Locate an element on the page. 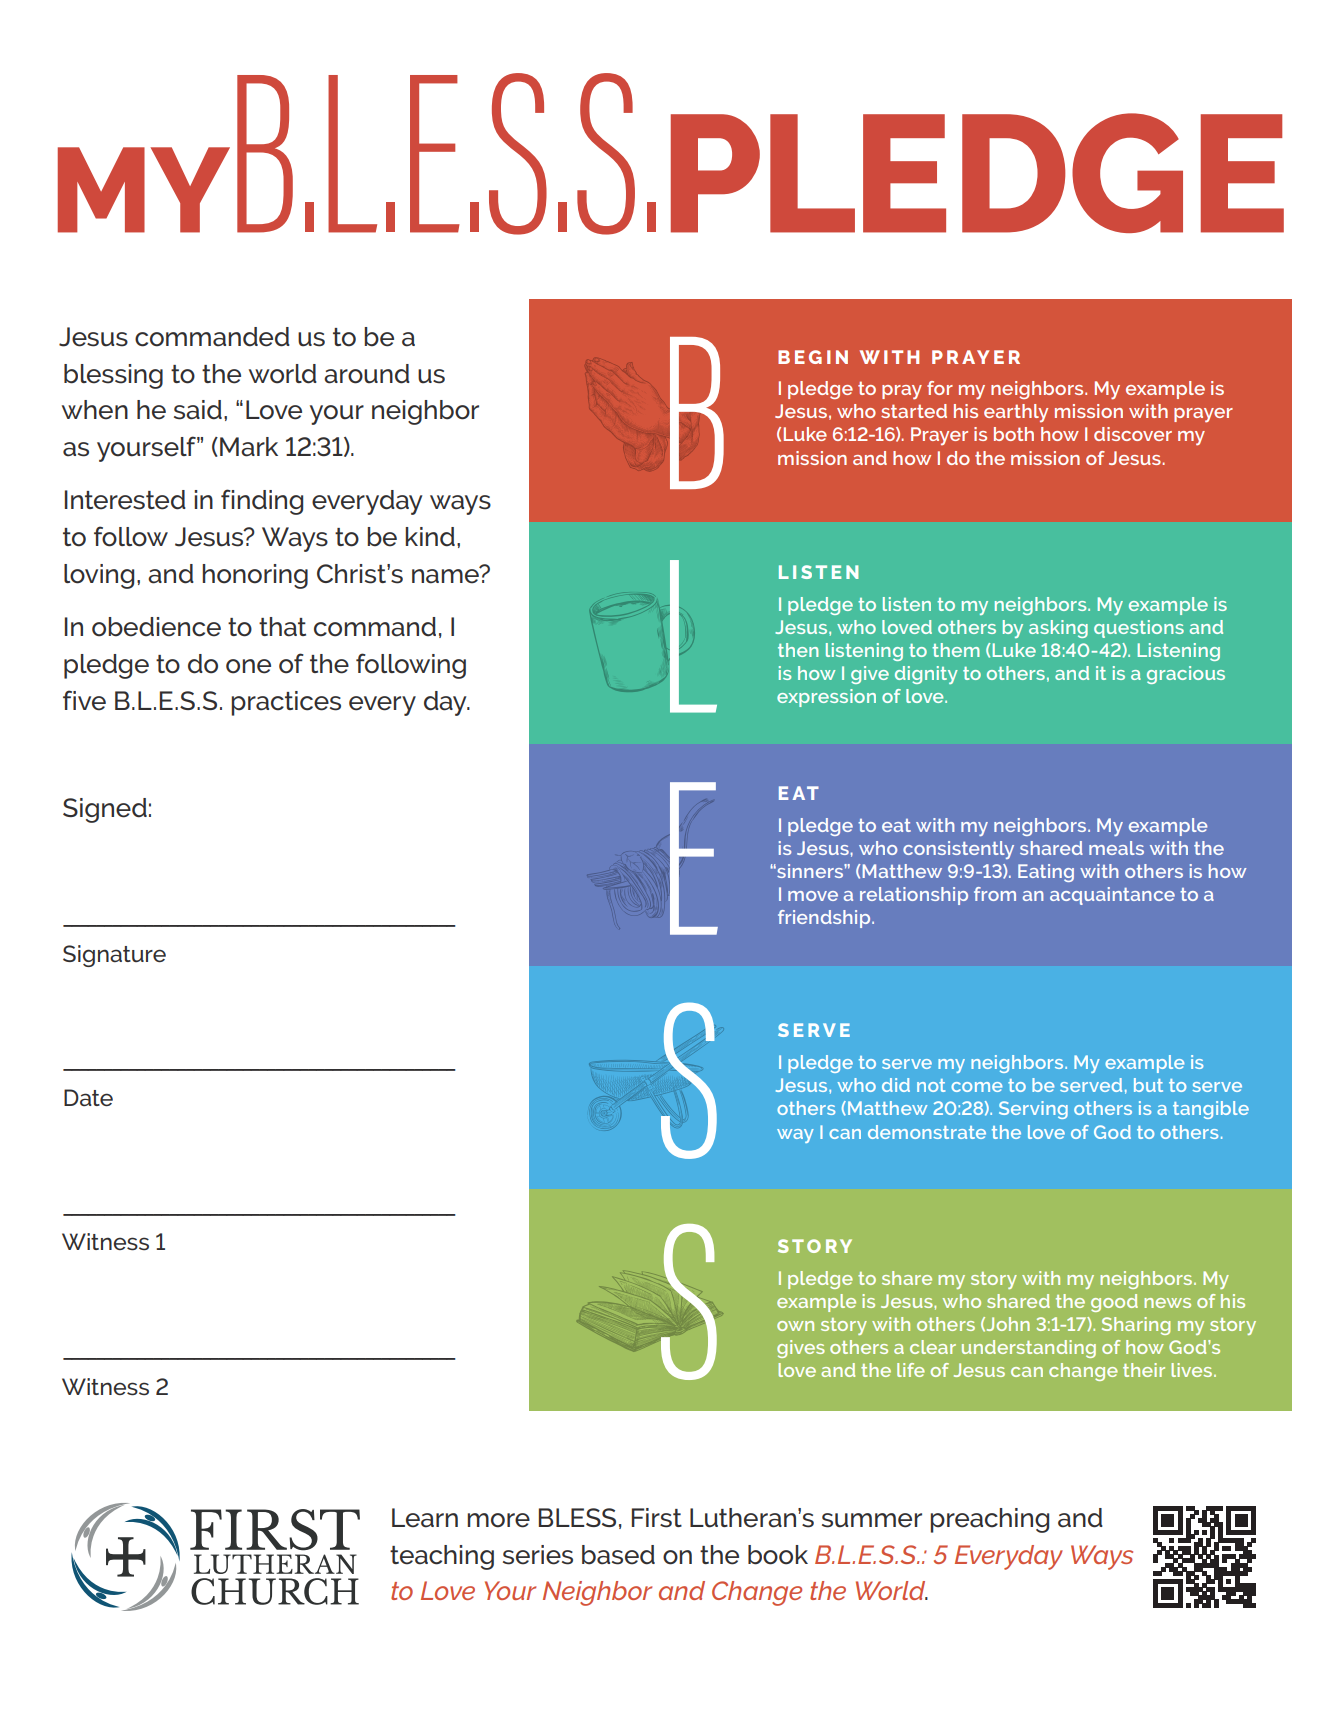  Signature is located at coordinates (114, 956).
